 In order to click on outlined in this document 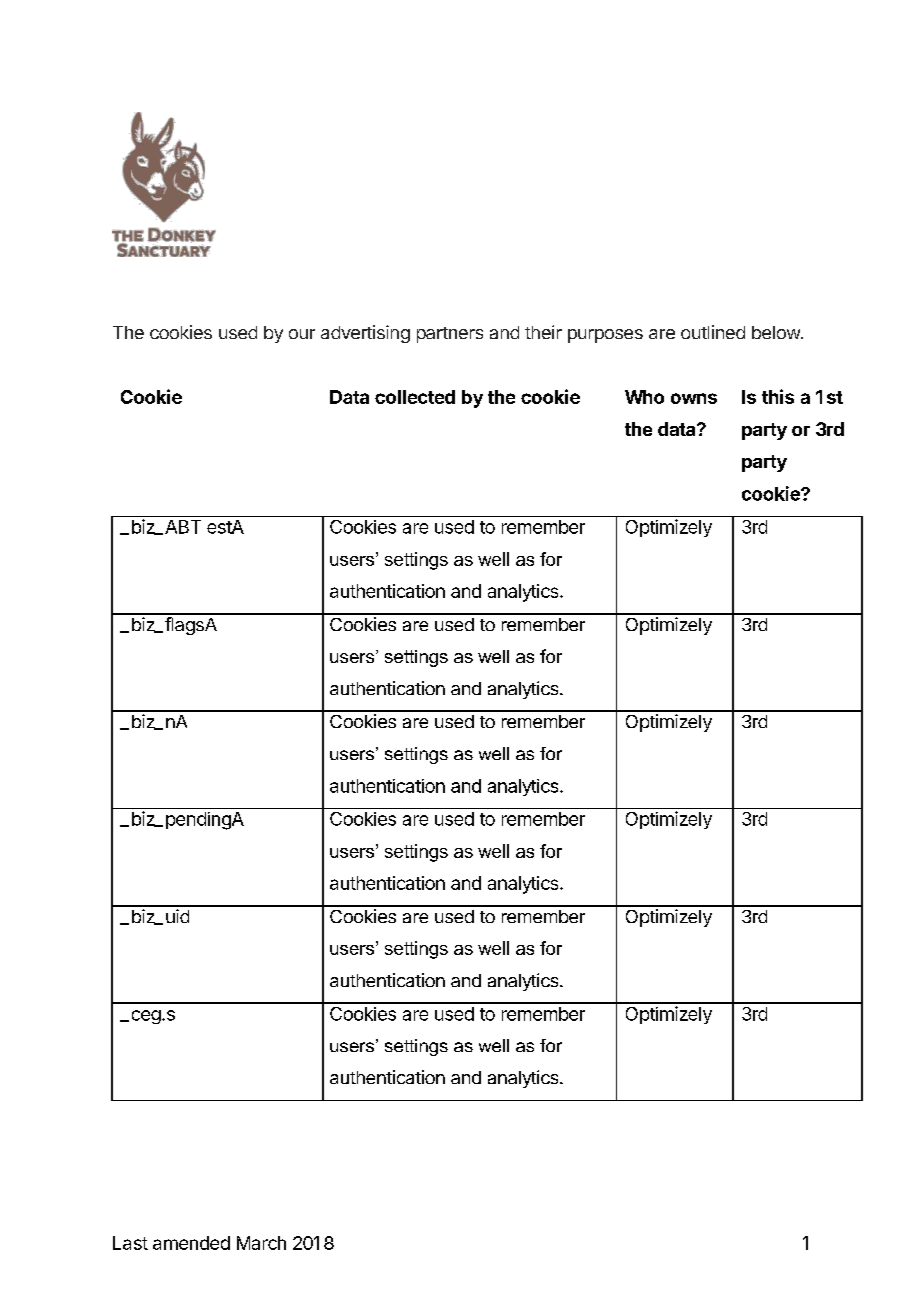, I will do `click(713, 332)`.
